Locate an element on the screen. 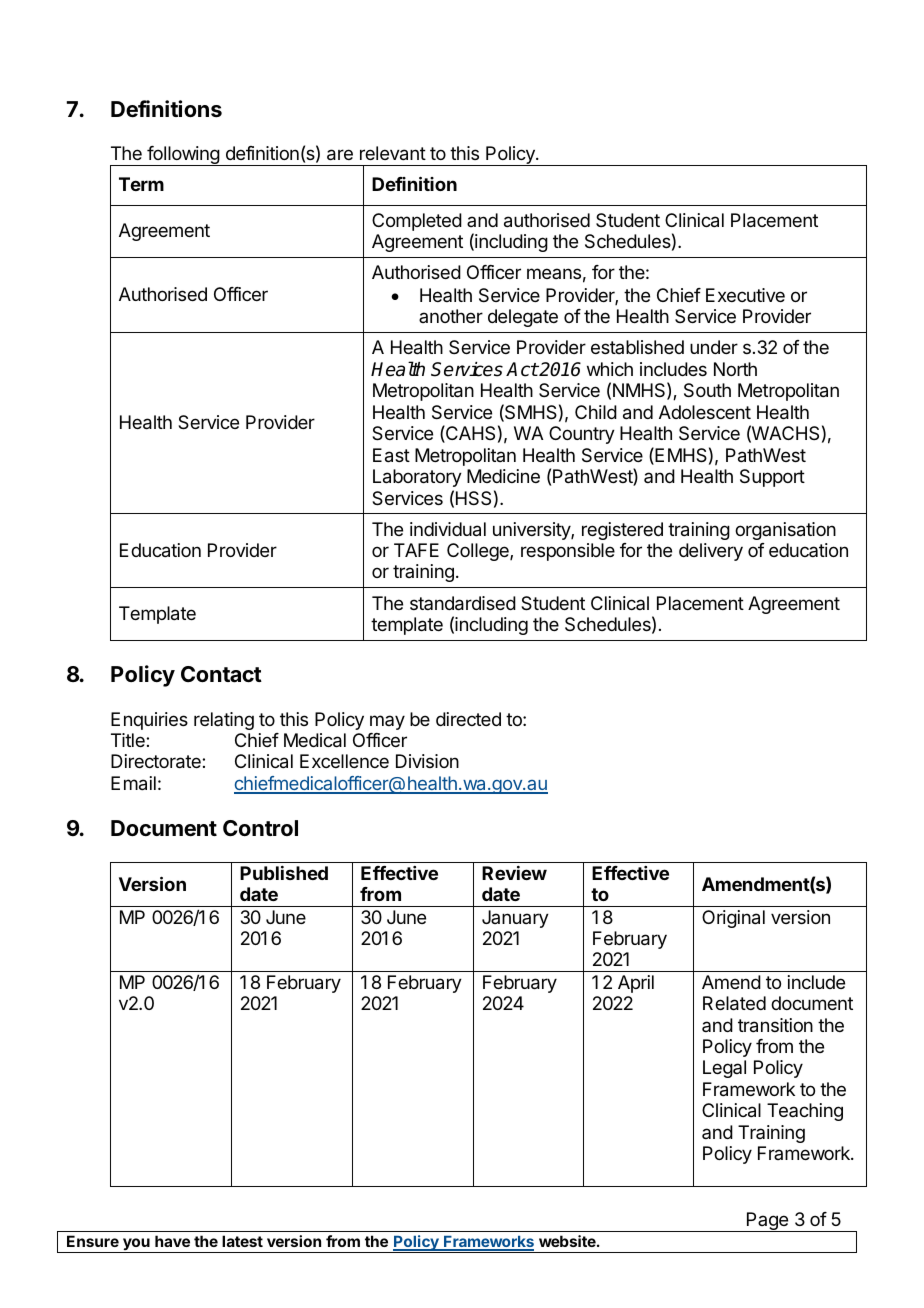 The height and width of the screenshot is (1308, 924). Enquiries is located at coordinates (149, 721).
